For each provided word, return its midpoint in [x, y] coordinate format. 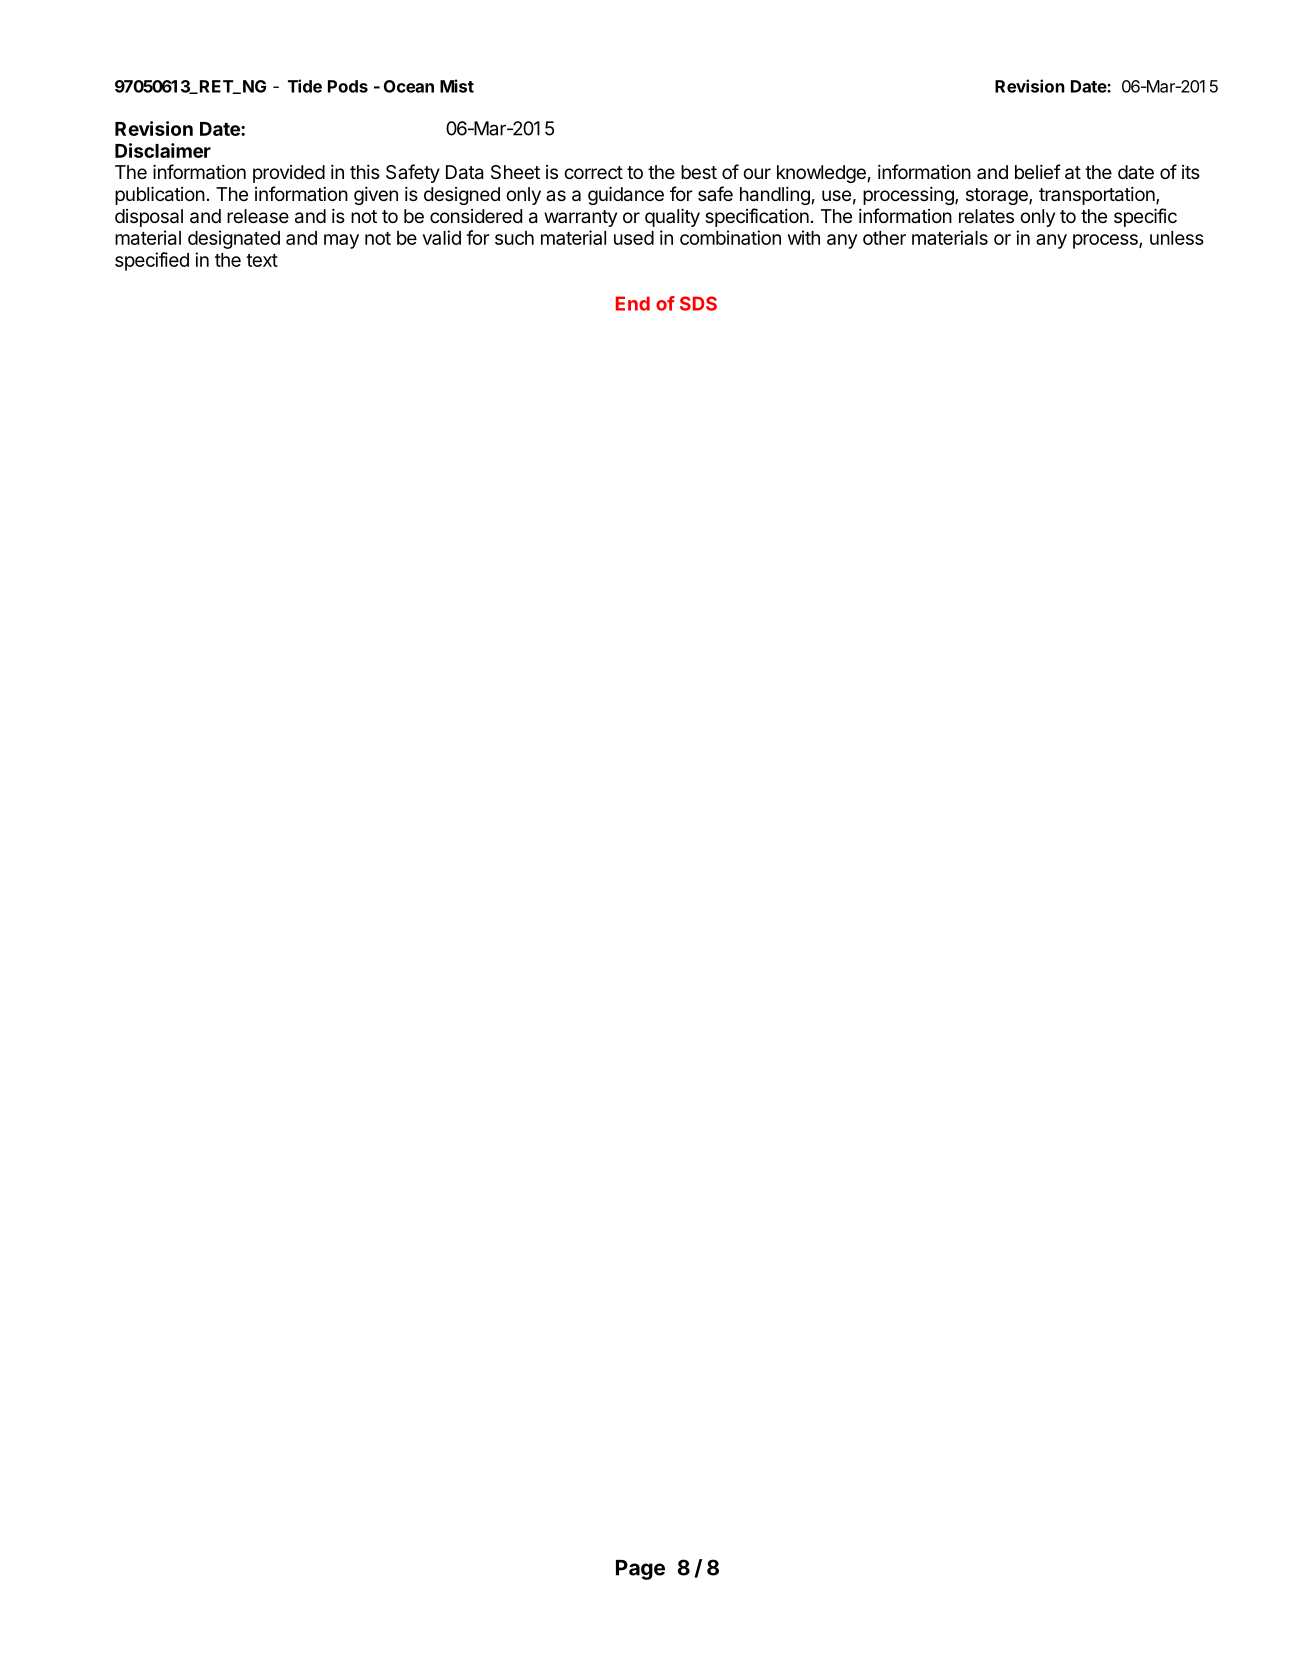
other [884, 238]
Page [640, 1570]
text [262, 260]
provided [289, 174]
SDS [698, 303]
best [699, 172]
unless [1177, 238]
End [633, 303]
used [634, 238]
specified [152, 261]
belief [1038, 171]
